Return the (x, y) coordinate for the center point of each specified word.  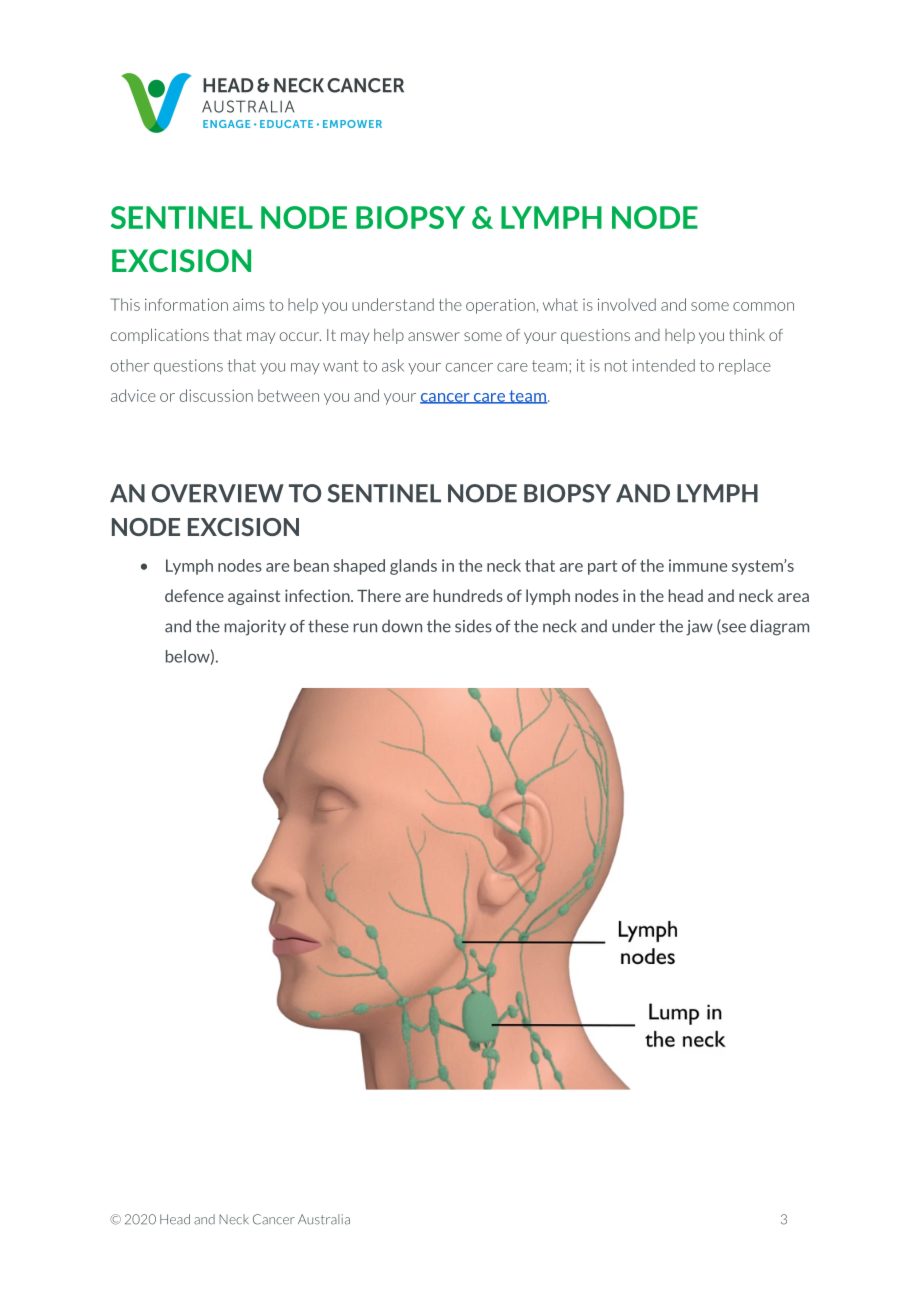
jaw (699, 628)
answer (434, 336)
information (186, 304)
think (747, 334)
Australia (324, 1219)
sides (473, 626)
